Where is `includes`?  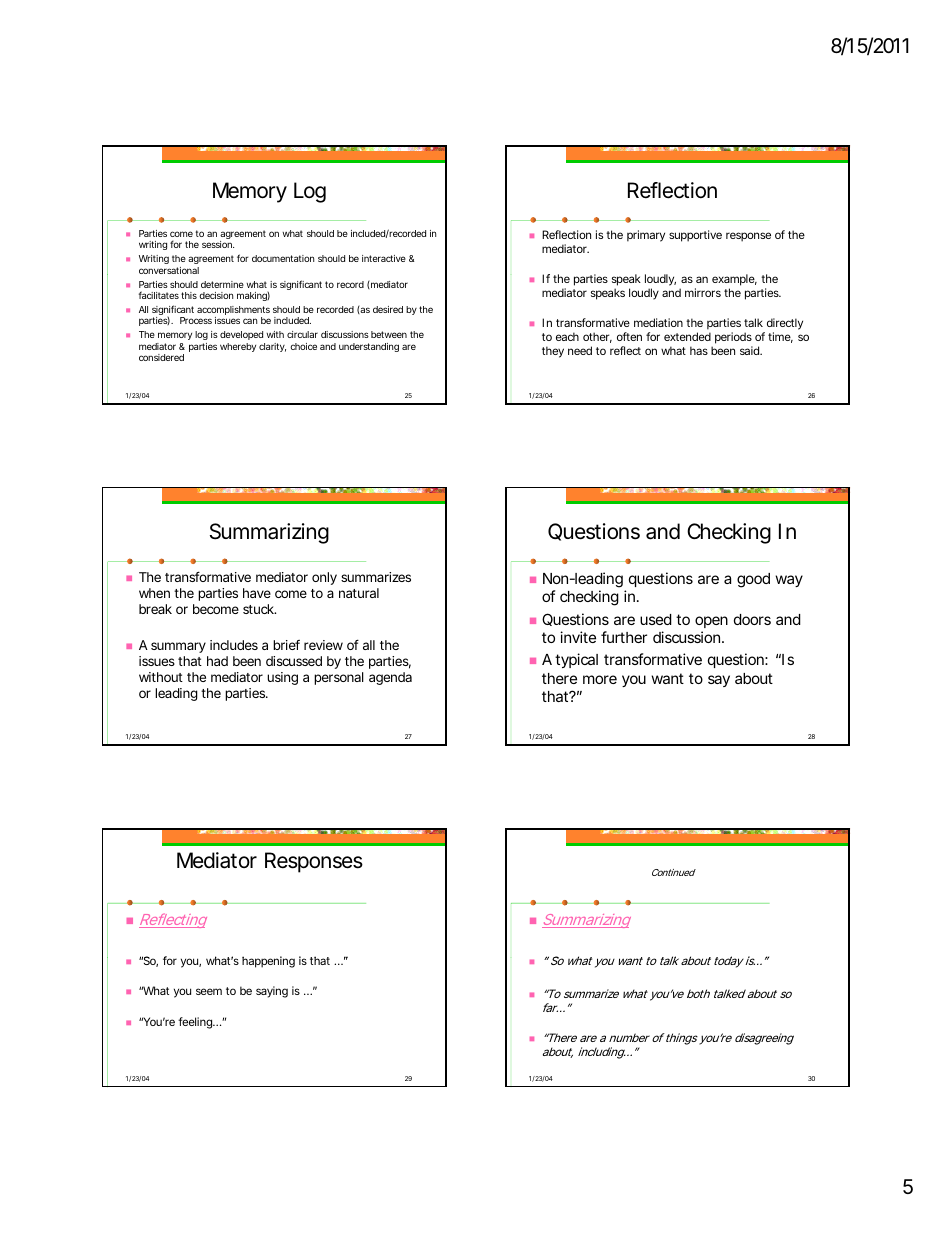 includes is located at coordinates (234, 645).
